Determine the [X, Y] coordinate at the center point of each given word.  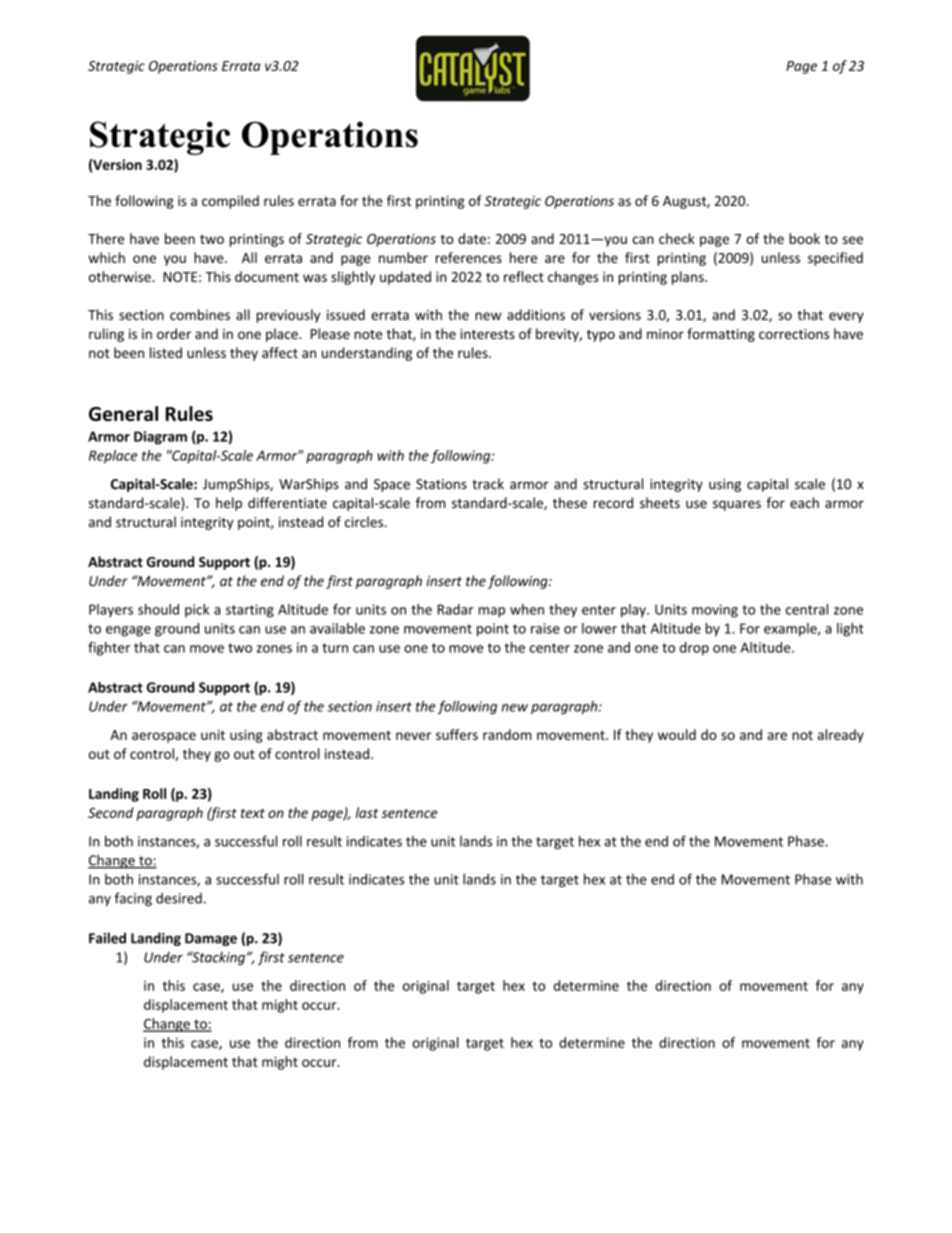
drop [694, 649]
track [488, 484]
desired [179, 898]
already [841, 736]
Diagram [160, 438]
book [804, 238]
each [804, 503]
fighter [109, 649]
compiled [230, 202]
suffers [457, 734]
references [468, 257]
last [367, 812]
